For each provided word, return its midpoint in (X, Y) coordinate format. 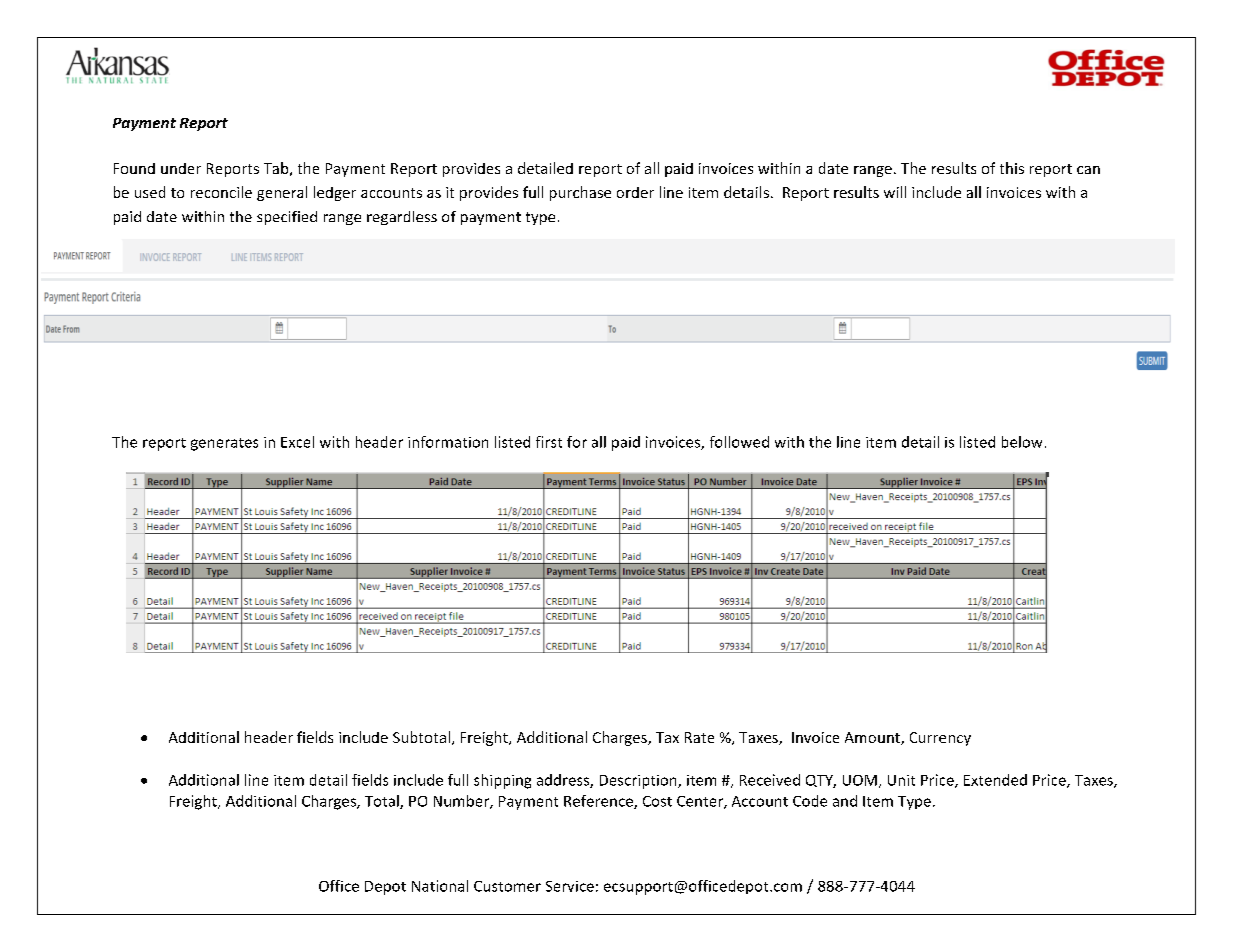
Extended (995, 780)
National (440, 886)
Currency (940, 739)
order (635, 192)
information (448, 442)
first (549, 442)
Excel (297, 442)
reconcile (221, 192)
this (1012, 168)
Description (639, 782)
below (1022, 442)
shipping (502, 781)
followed (739, 442)
